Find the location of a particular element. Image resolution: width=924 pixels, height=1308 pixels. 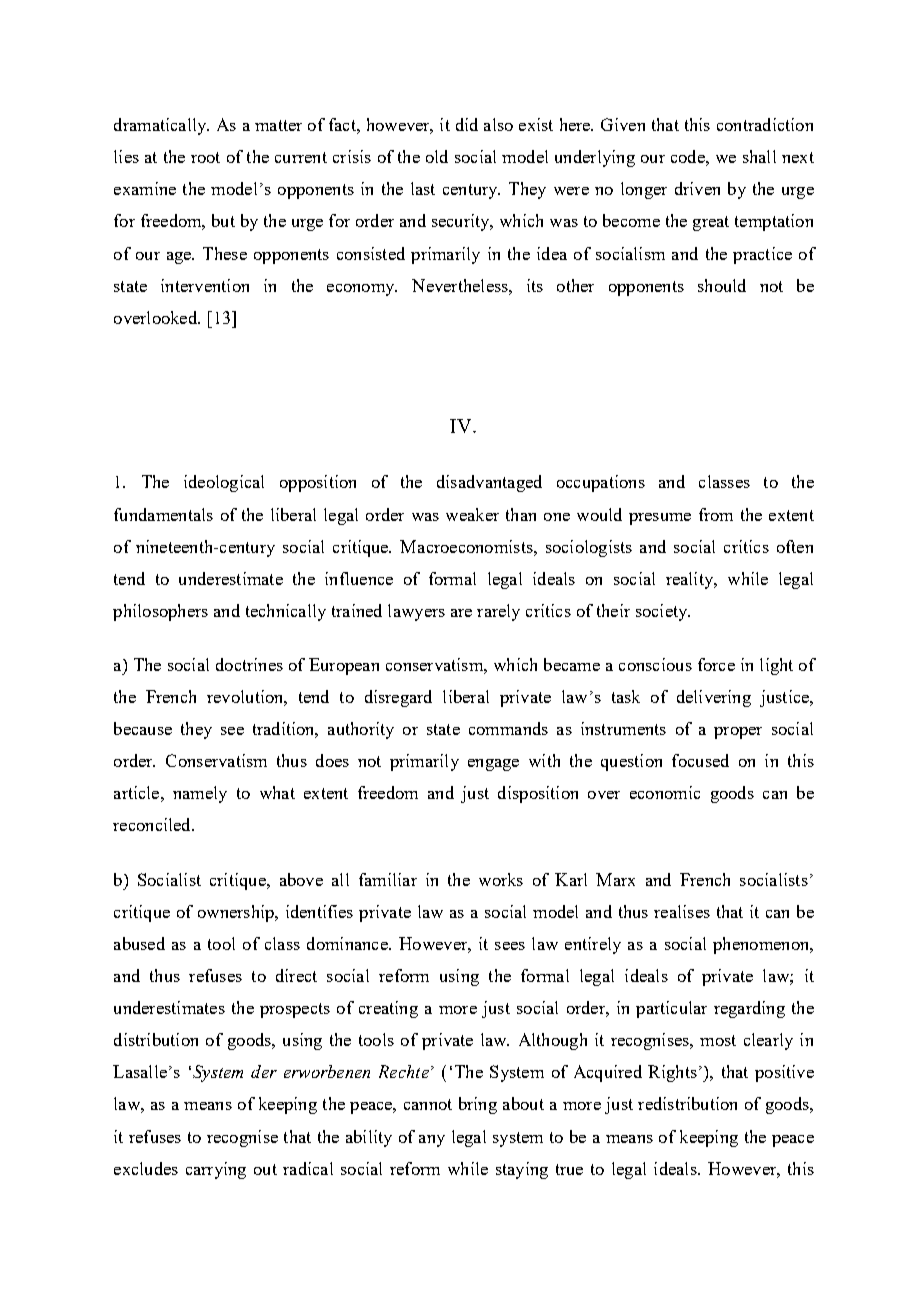

disadvantaged is located at coordinates (489, 483).
